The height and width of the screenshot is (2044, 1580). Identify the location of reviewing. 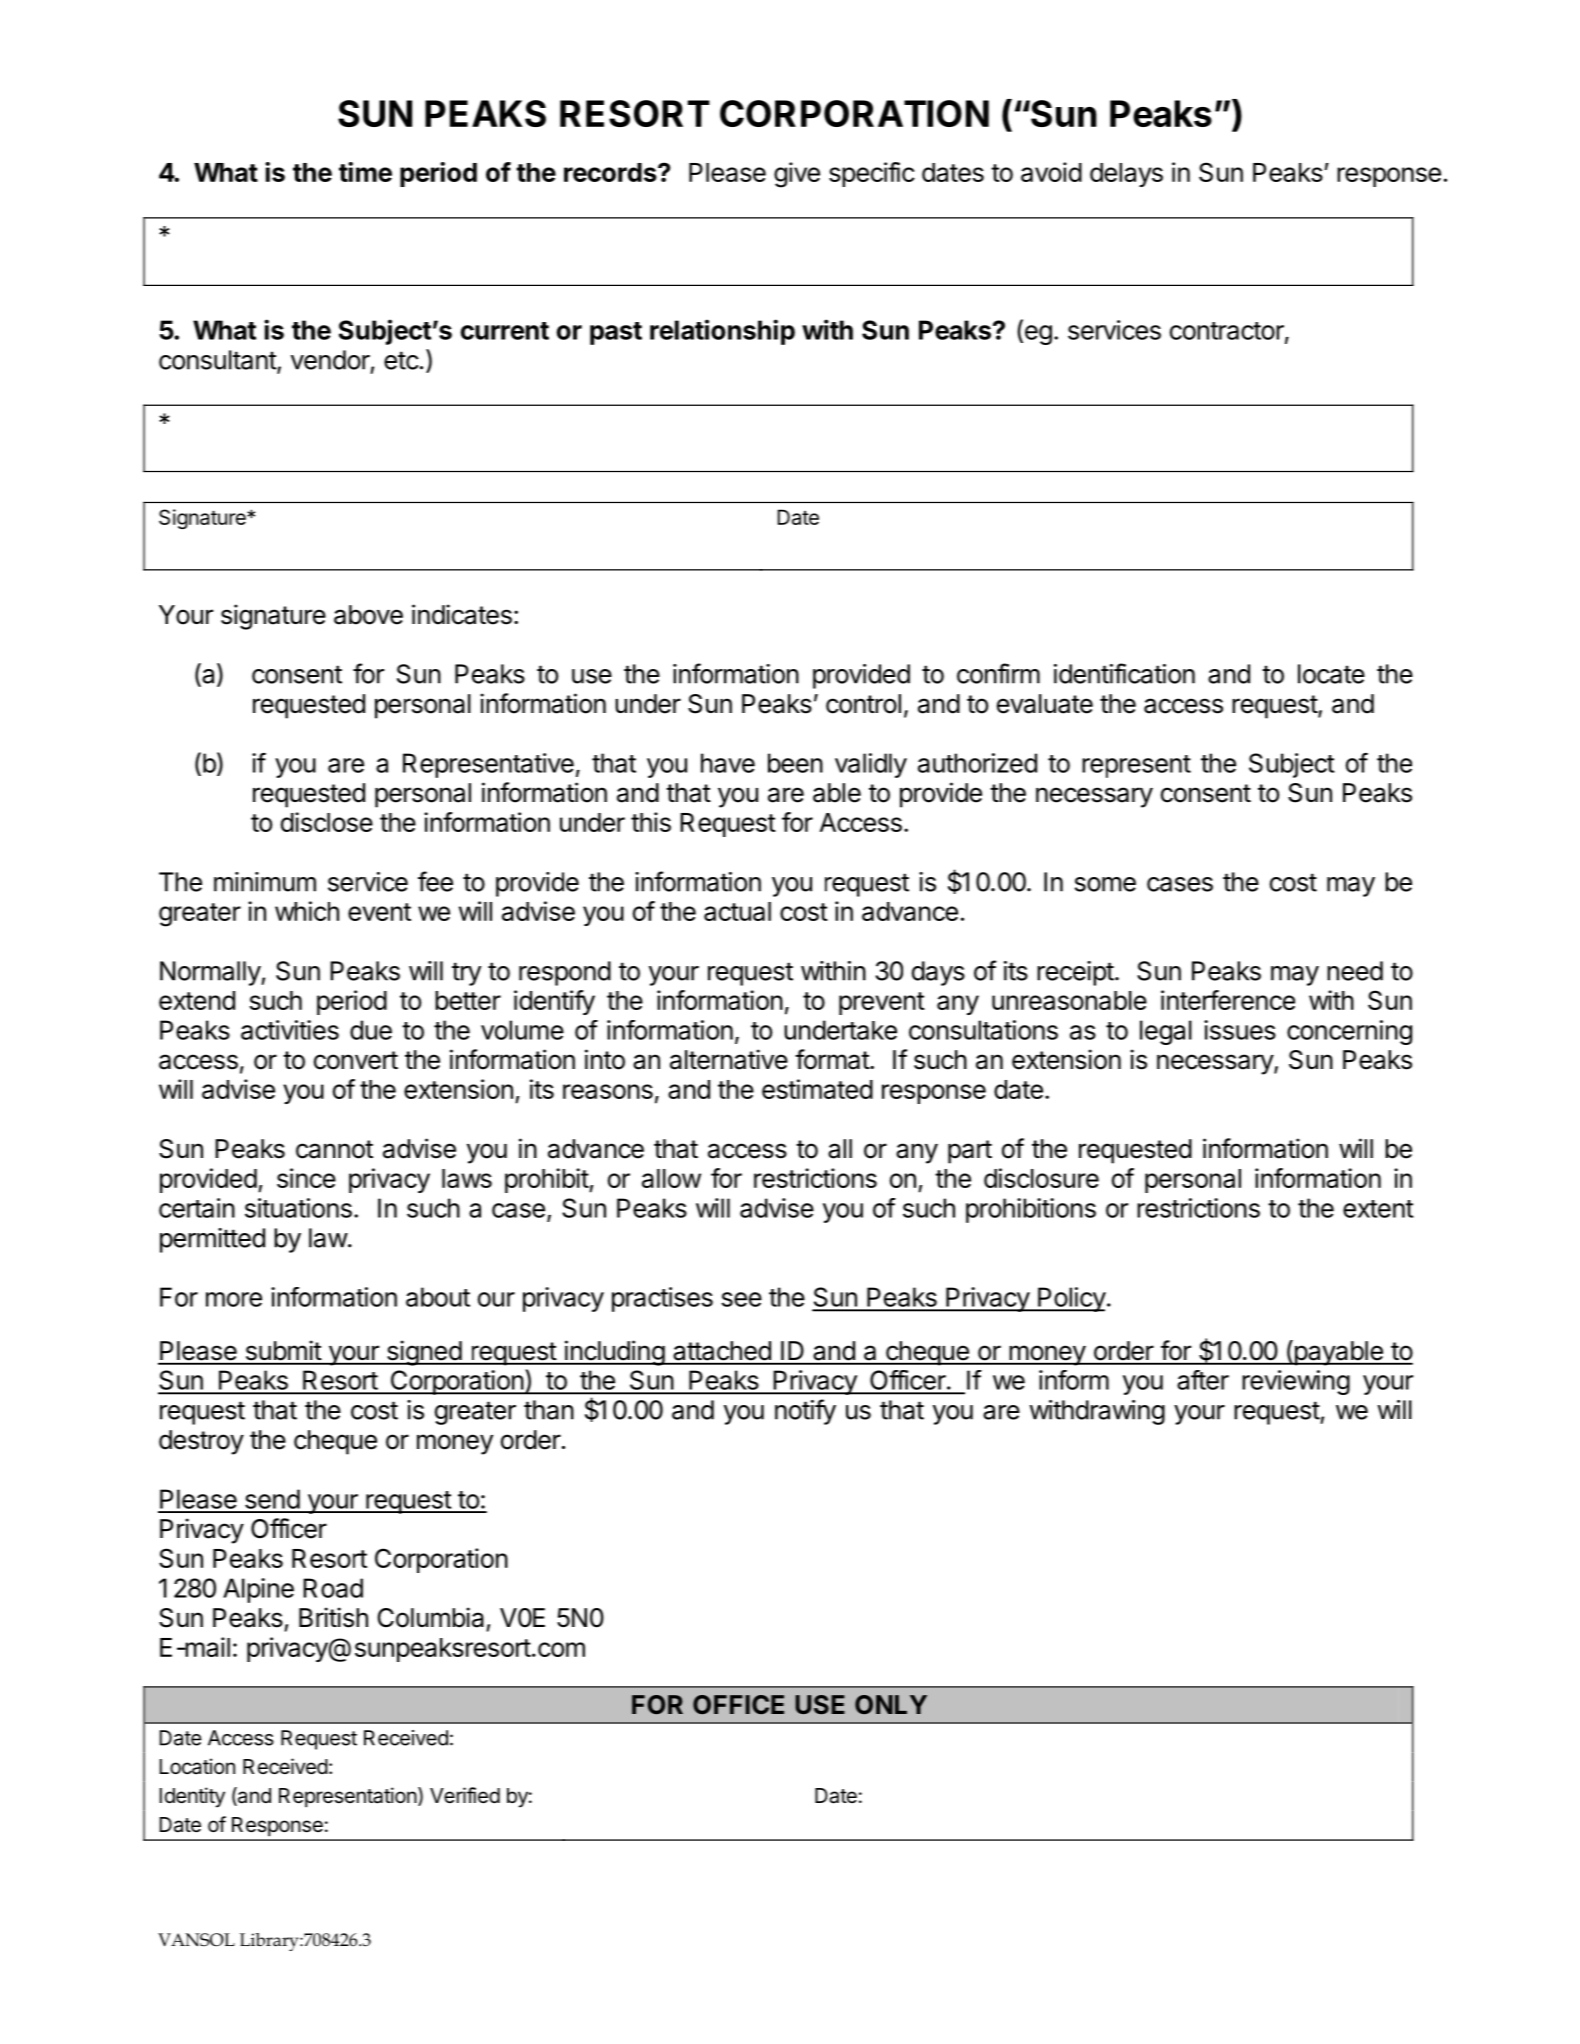
(1296, 1382).
